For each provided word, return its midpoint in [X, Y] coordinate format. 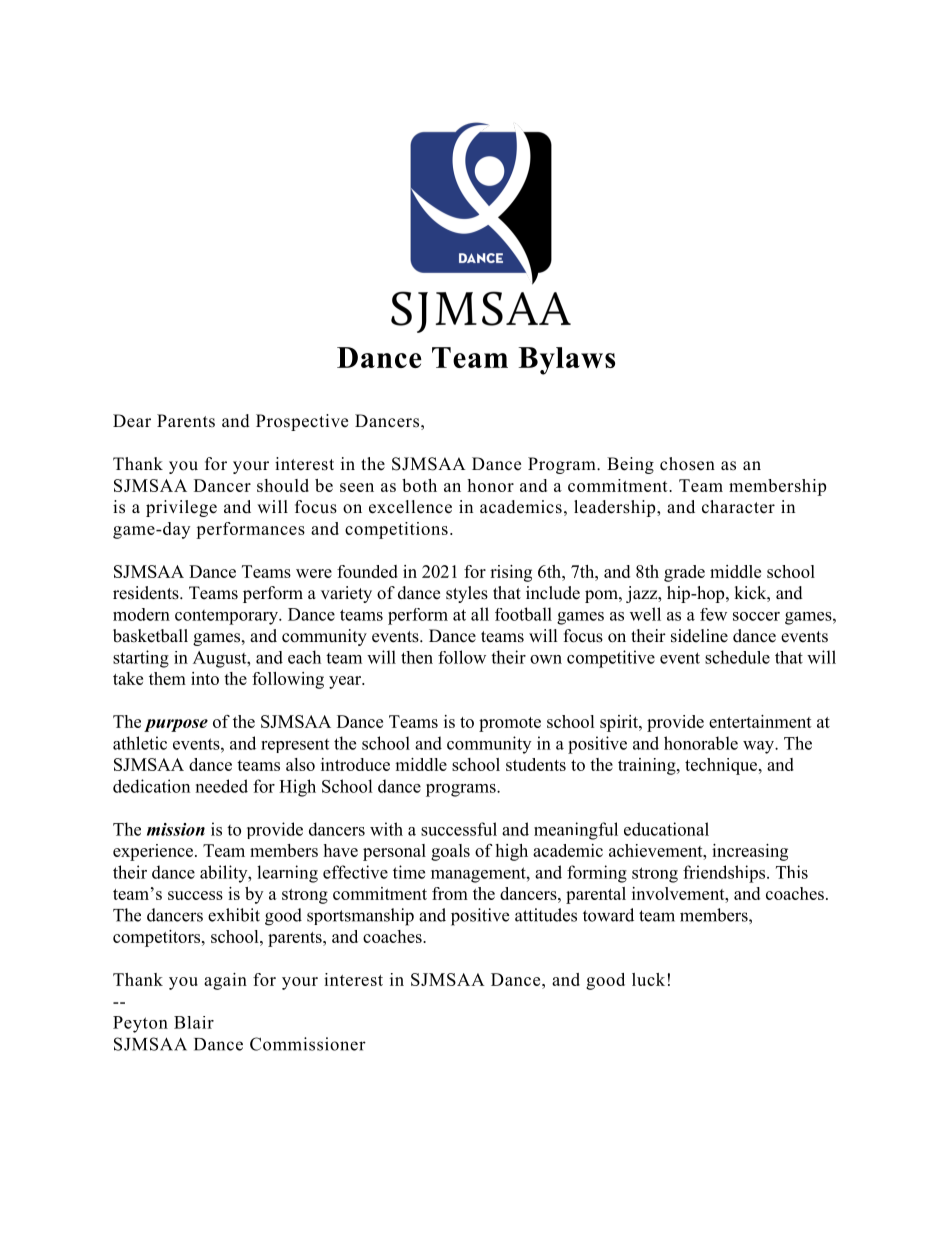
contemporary [227, 617]
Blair [194, 1022]
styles [467, 594]
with [386, 829]
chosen [687, 464]
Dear [132, 421]
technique [722, 766]
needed [222, 786]
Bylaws [566, 361]
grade [684, 573]
